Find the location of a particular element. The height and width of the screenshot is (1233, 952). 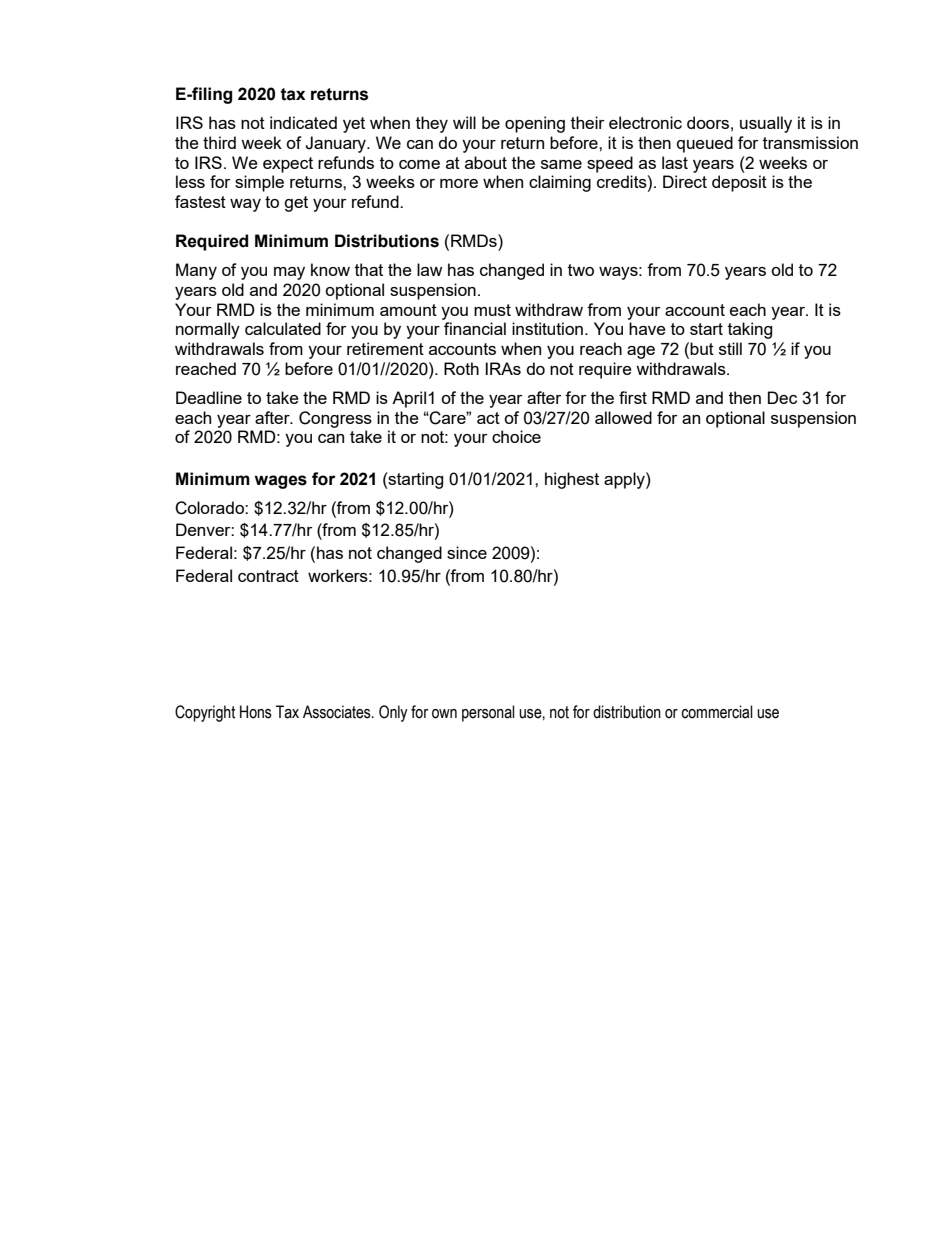

choice is located at coordinates (516, 436).
